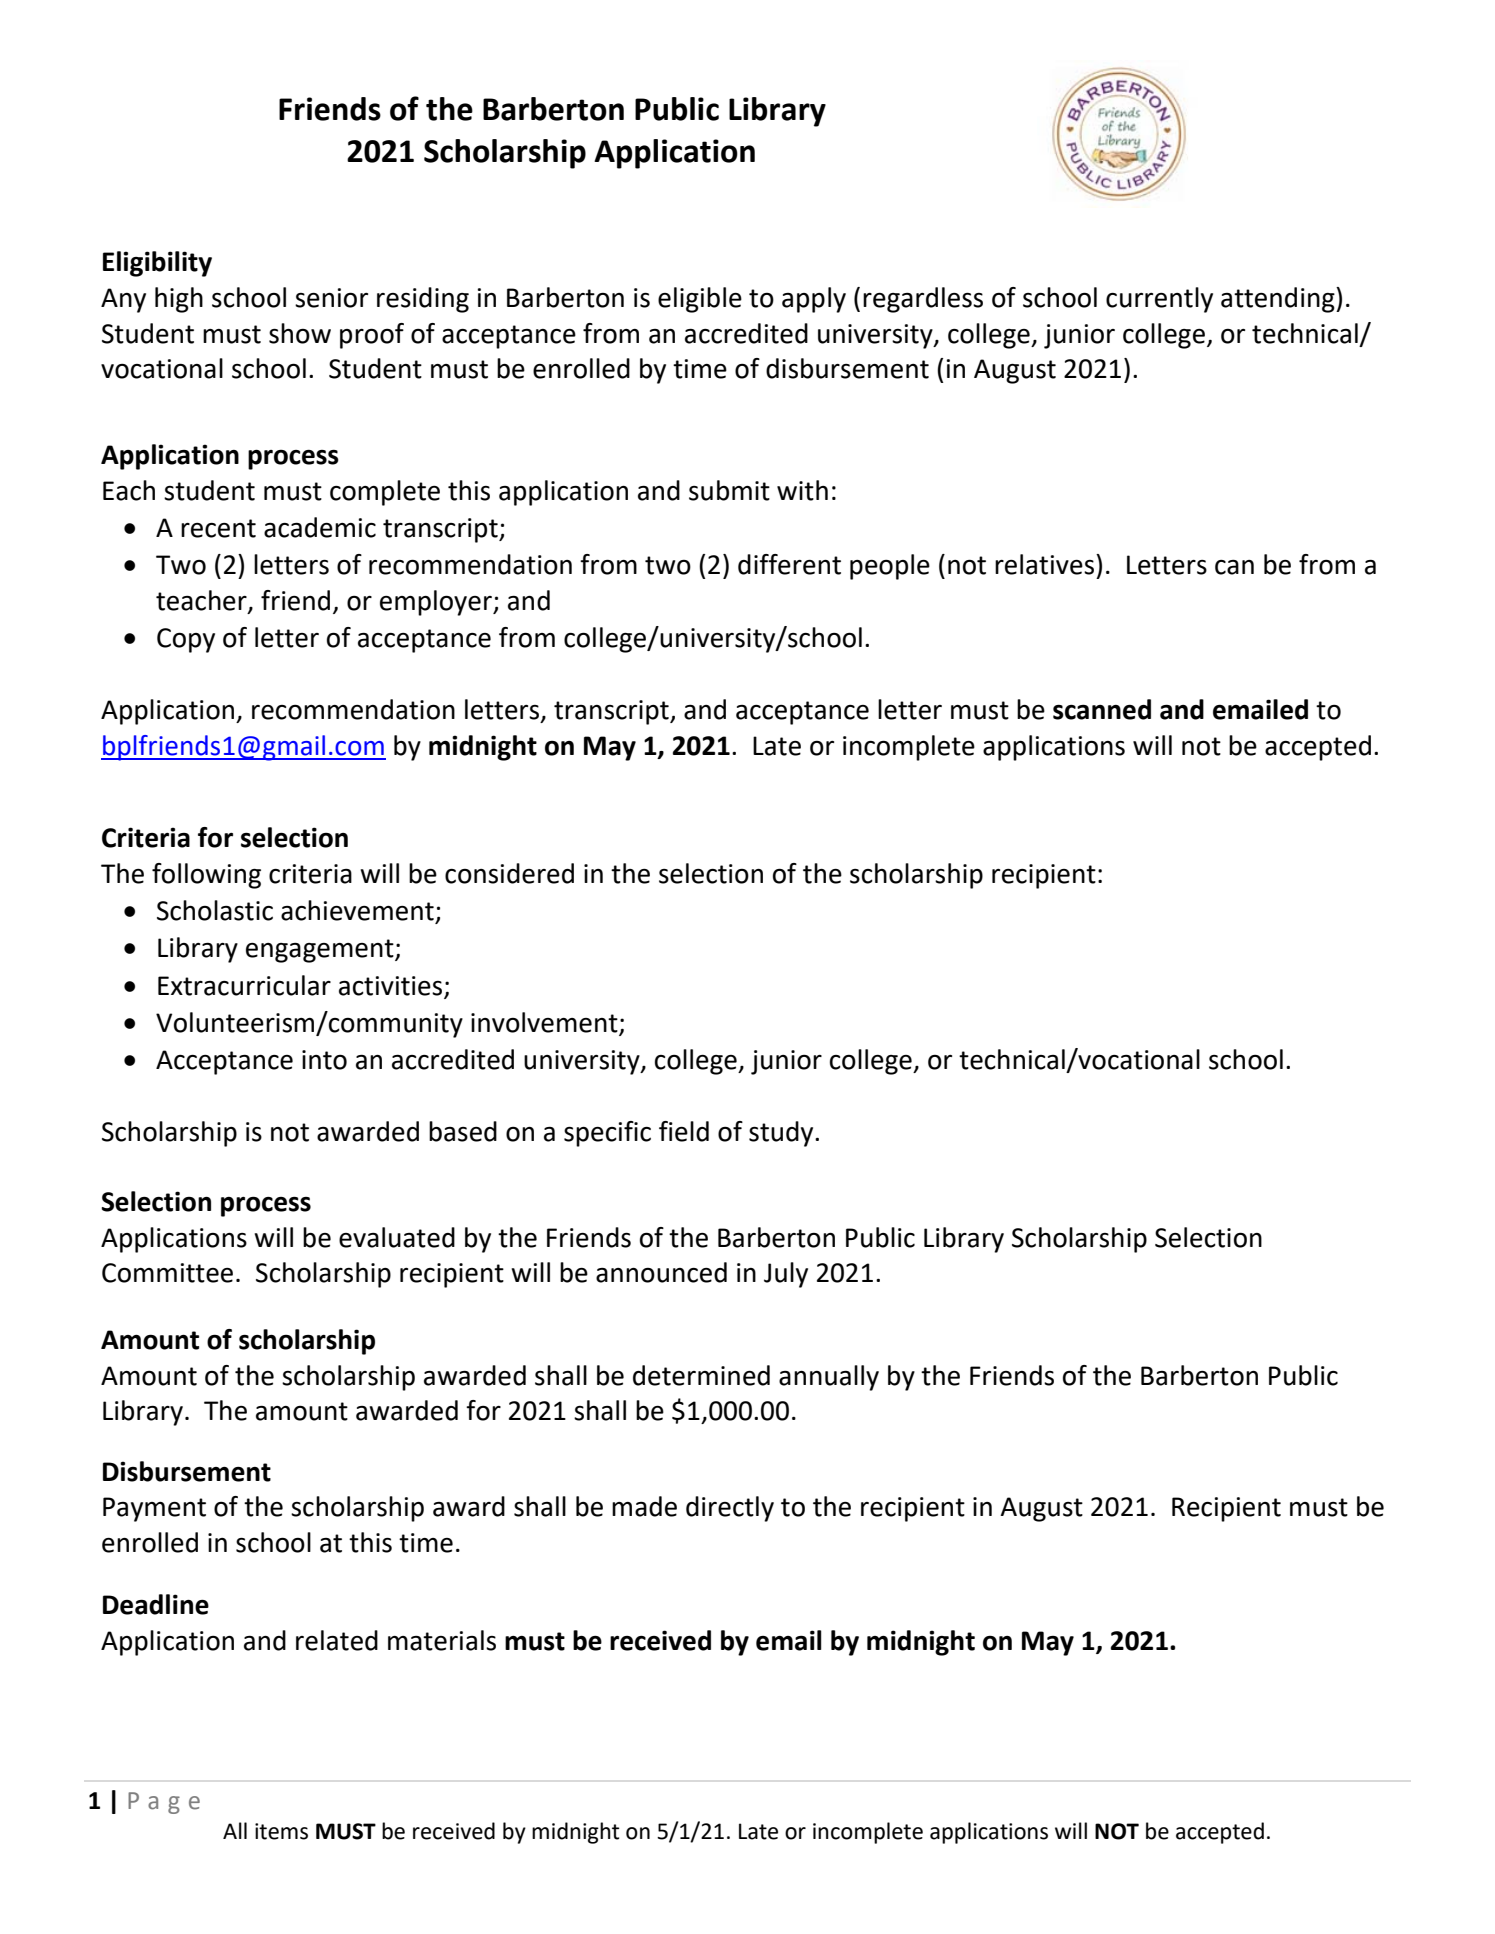 Image resolution: width=1495 pixels, height=1934 pixels. What do you see at coordinates (324, 1060) in the screenshot?
I see `into` at bounding box center [324, 1060].
